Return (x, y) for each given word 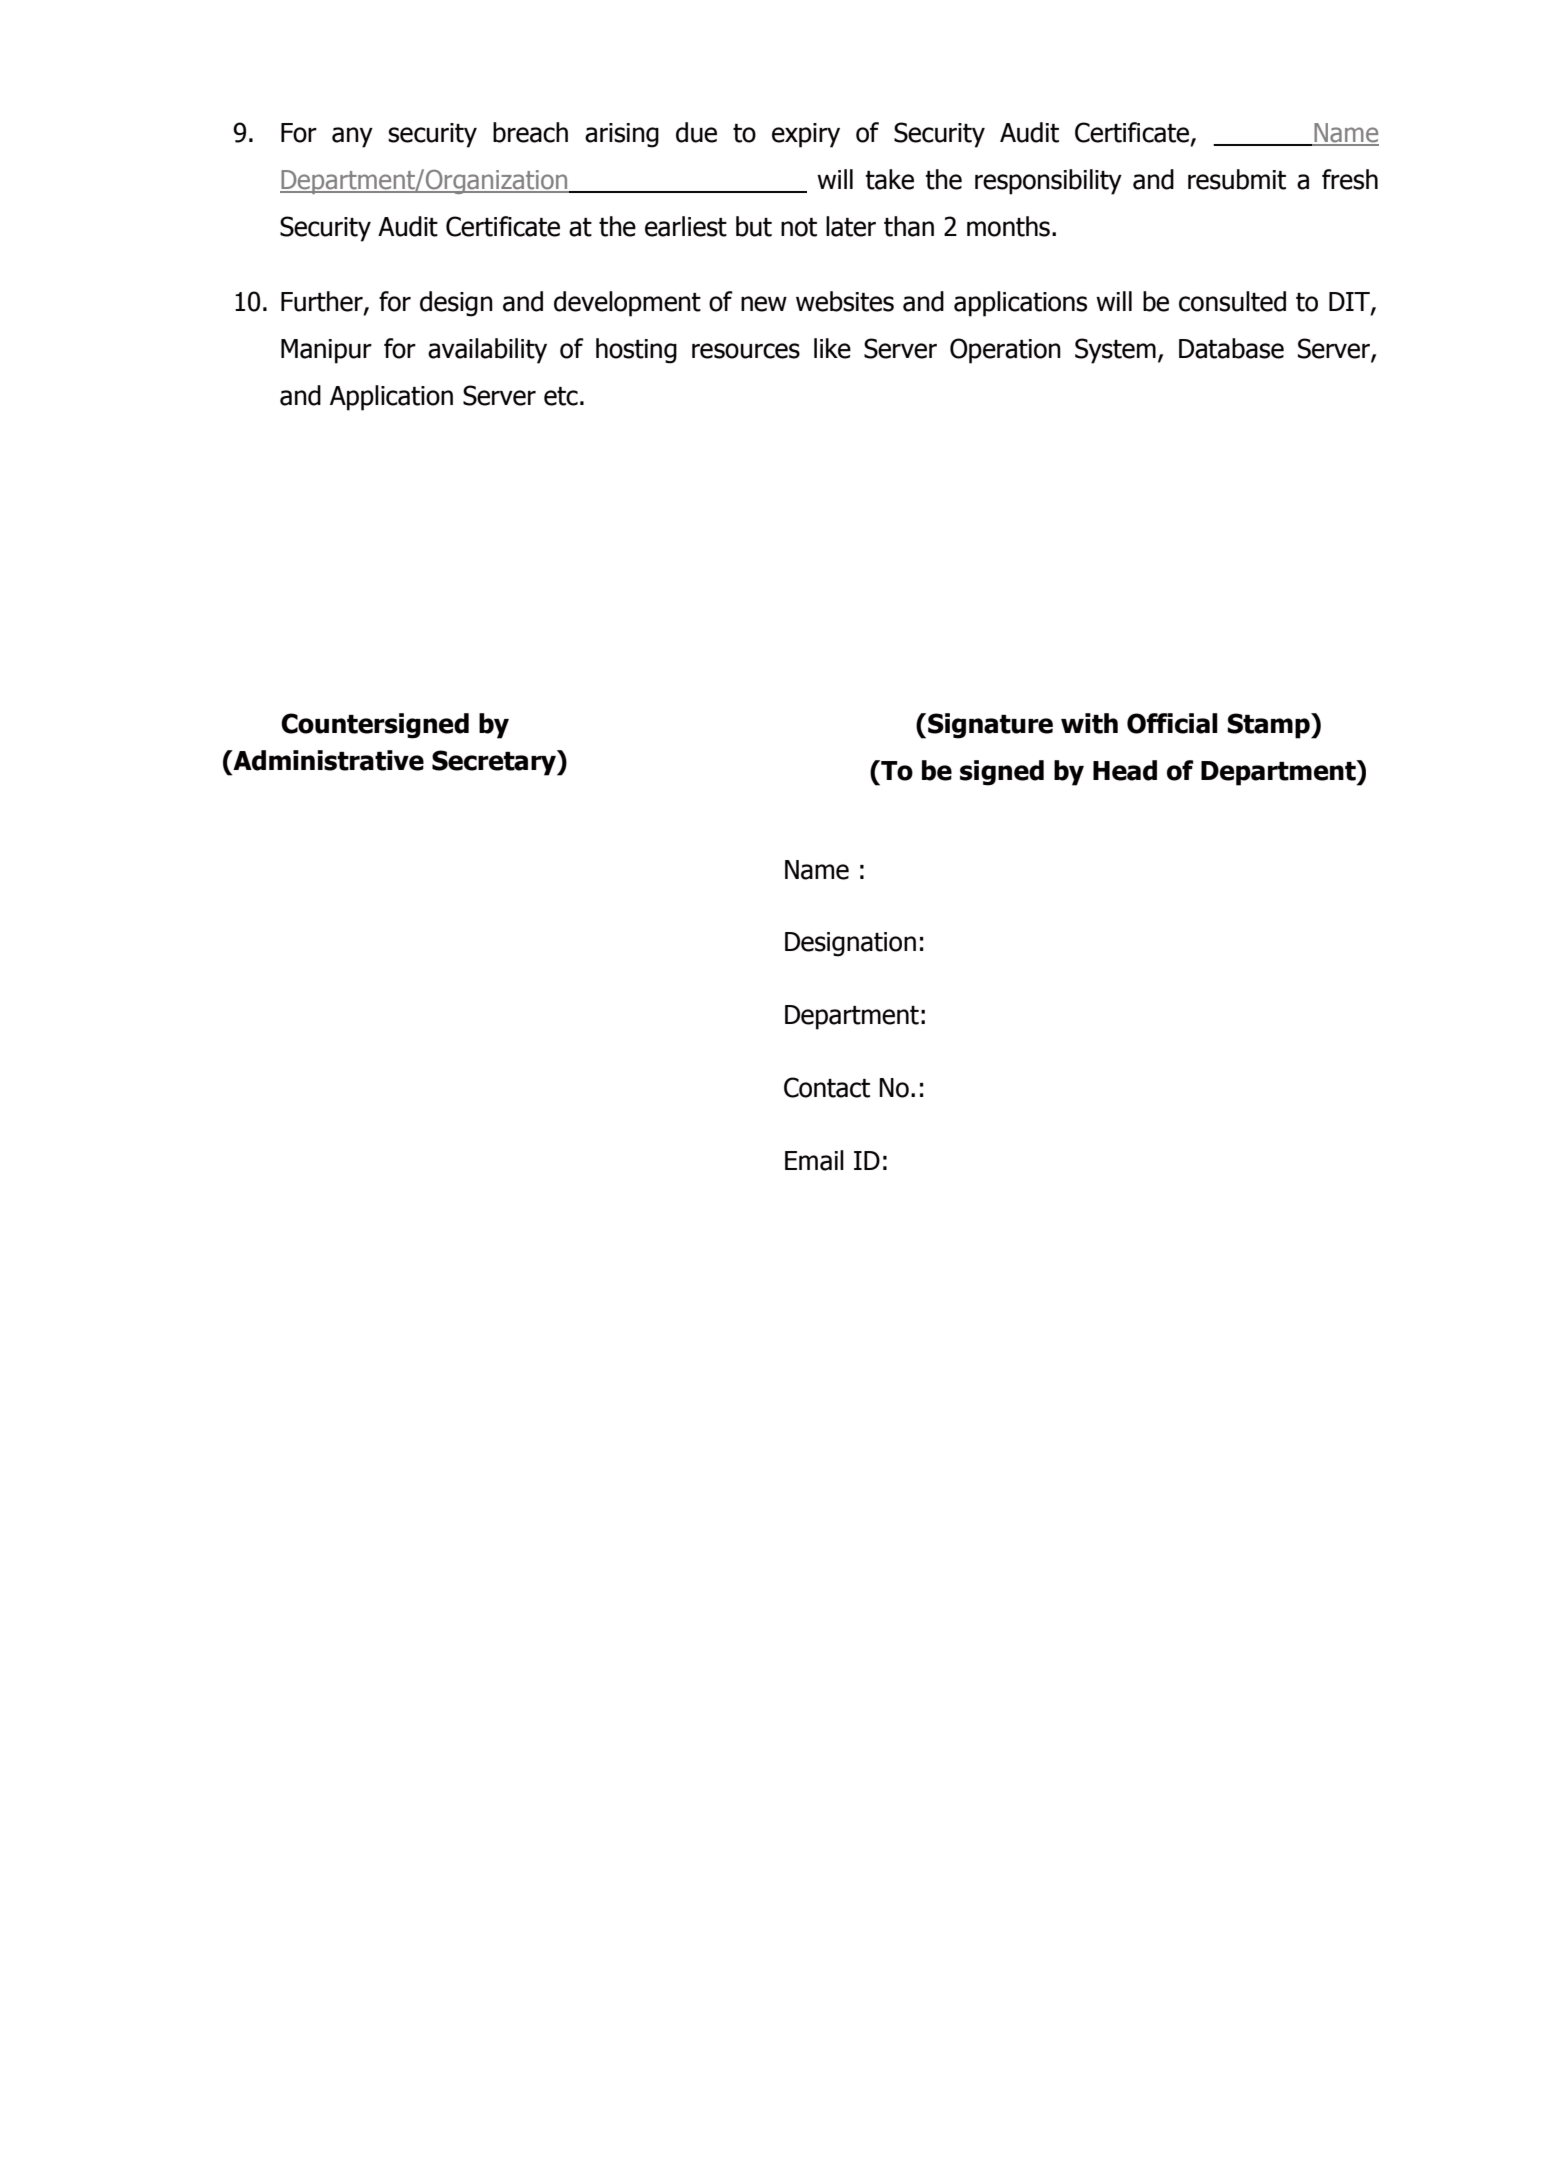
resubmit (1237, 179)
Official (1172, 723)
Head (1125, 770)
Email (814, 1160)
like (832, 348)
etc (561, 396)
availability (487, 351)
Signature (990, 726)
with (1089, 723)
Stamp (1269, 726)
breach (530, 132)
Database (1231, 348)
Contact (827, 1087)
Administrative (327, 760)
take (890, 179)
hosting (636, 351)
